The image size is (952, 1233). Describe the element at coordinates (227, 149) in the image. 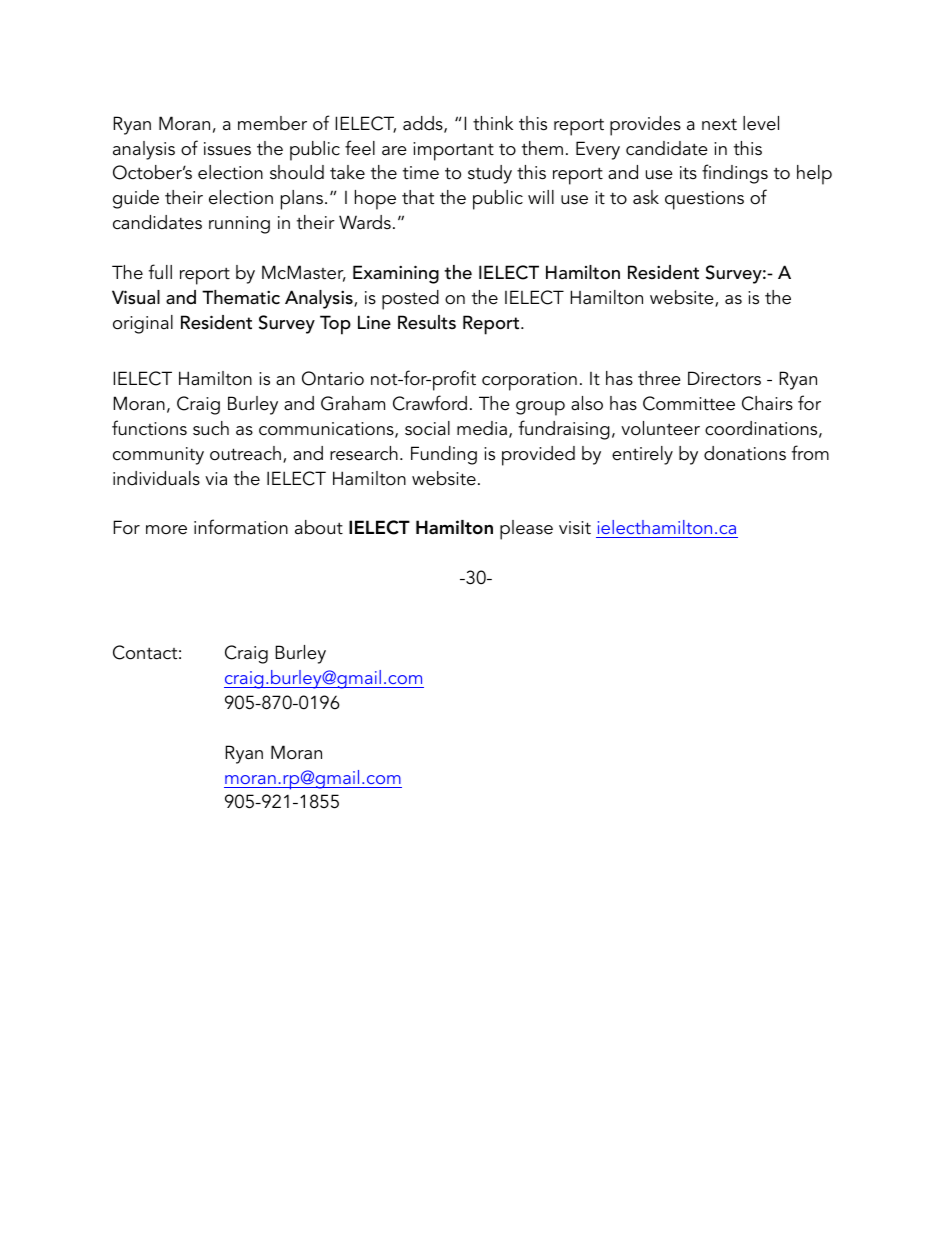

I see `issues` at that location.
